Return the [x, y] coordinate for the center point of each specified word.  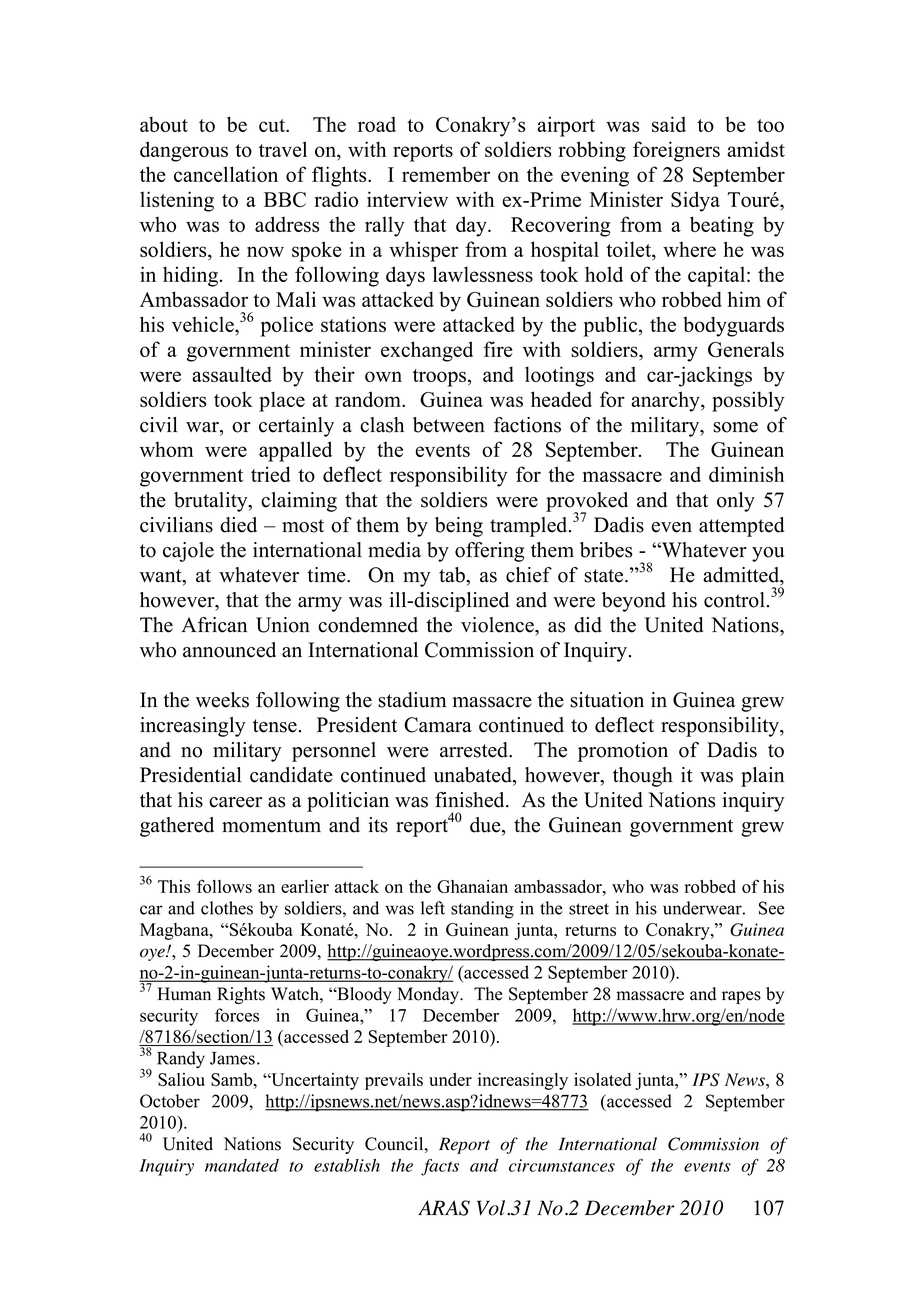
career [235, 802]
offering [489, 552]
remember [446, 174]
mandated [242, 1165]
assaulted [232, 374]
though [643, 777]
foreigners [676, 151]
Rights [241, 995]
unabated [474, 776]
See [772, 908]
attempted [741, 527]
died [238, 525]
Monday [429, 995]
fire [498, 349]
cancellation [226, 174]
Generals [746, 349]
